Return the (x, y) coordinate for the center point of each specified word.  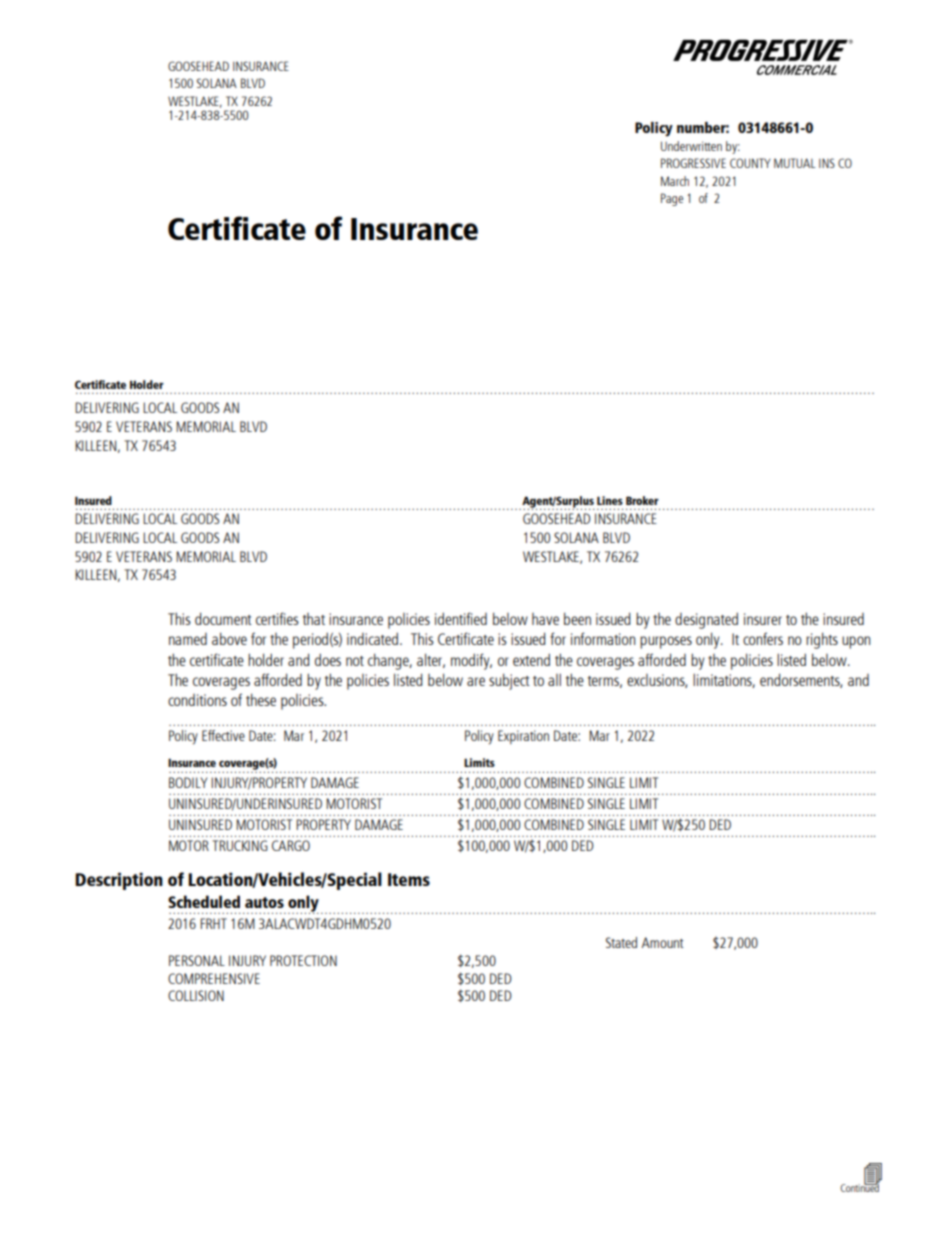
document (223, 618)
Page (672, 199)
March (675, 181)
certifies (277, 618)
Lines (610, 500)
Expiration (523, 737)
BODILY (188, 782)
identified (461, 618)
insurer (763, 619)
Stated (621, 942)
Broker (642, 500)
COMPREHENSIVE (214, 978)
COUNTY (750, 163)
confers (763, 638)
